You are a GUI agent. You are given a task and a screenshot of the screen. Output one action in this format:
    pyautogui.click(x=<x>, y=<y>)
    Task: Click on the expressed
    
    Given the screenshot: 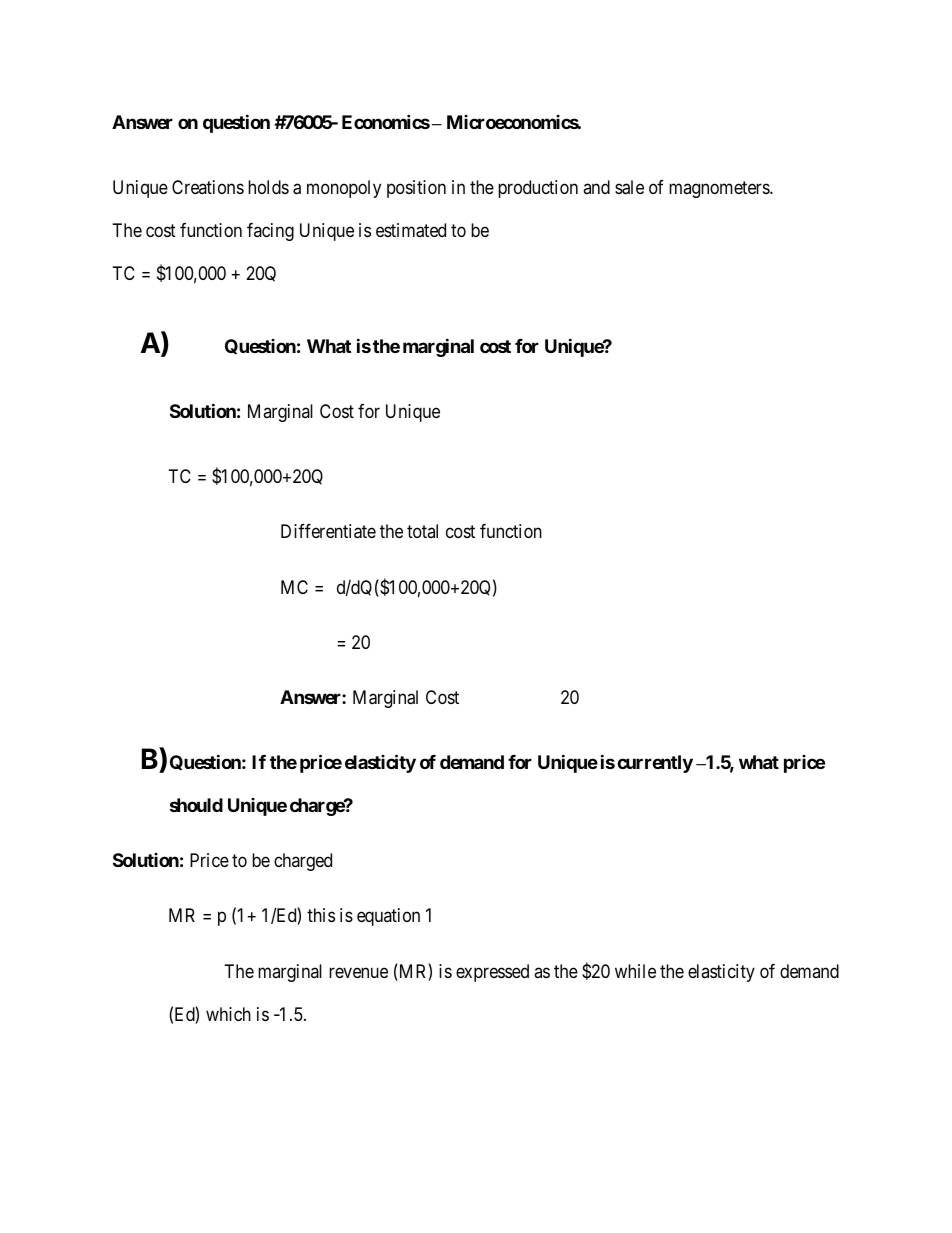 What is the action you would take?
    pyautogui.click(x=492, y=973)
